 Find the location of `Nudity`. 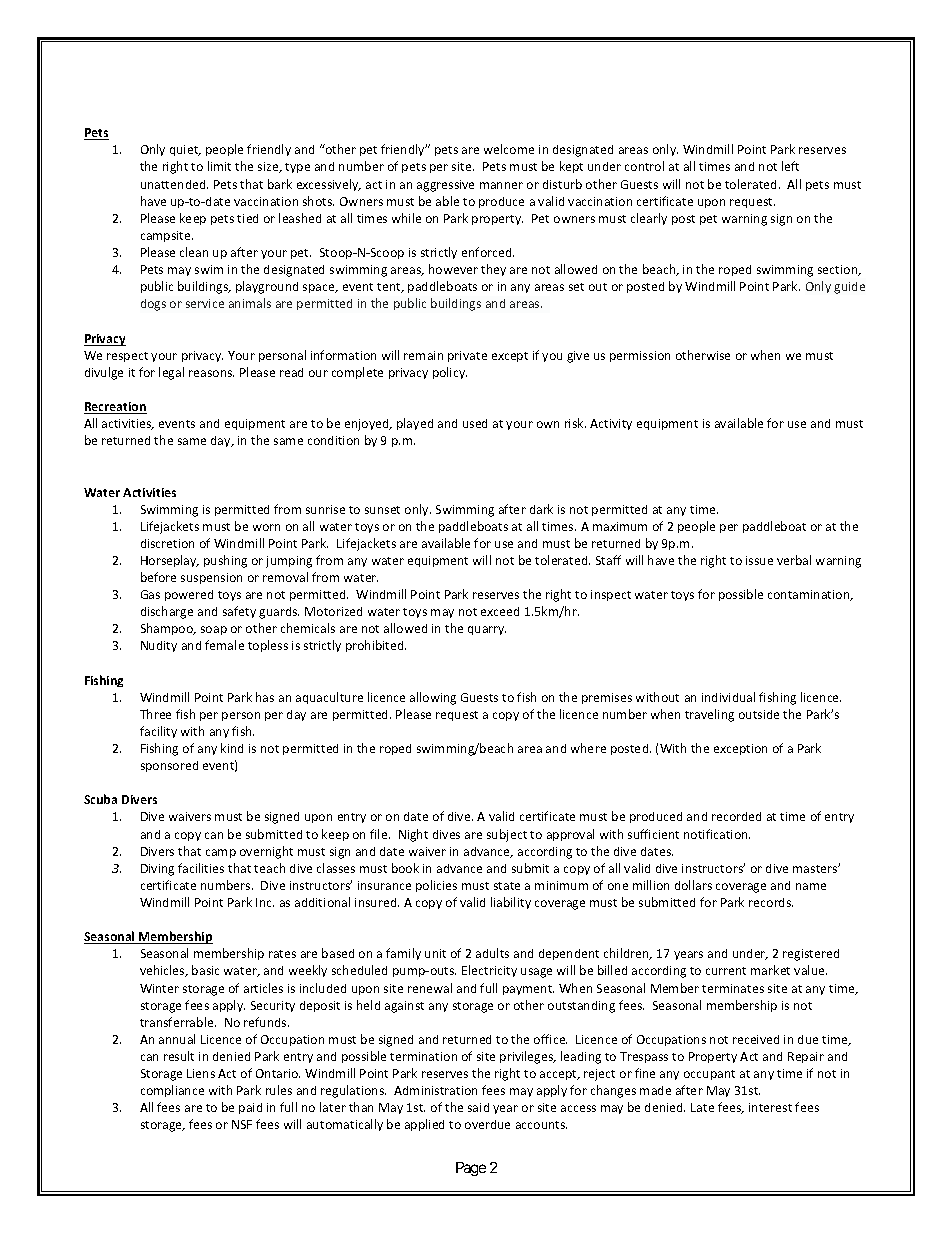

Nudity is located at coordinates (159, 646).
